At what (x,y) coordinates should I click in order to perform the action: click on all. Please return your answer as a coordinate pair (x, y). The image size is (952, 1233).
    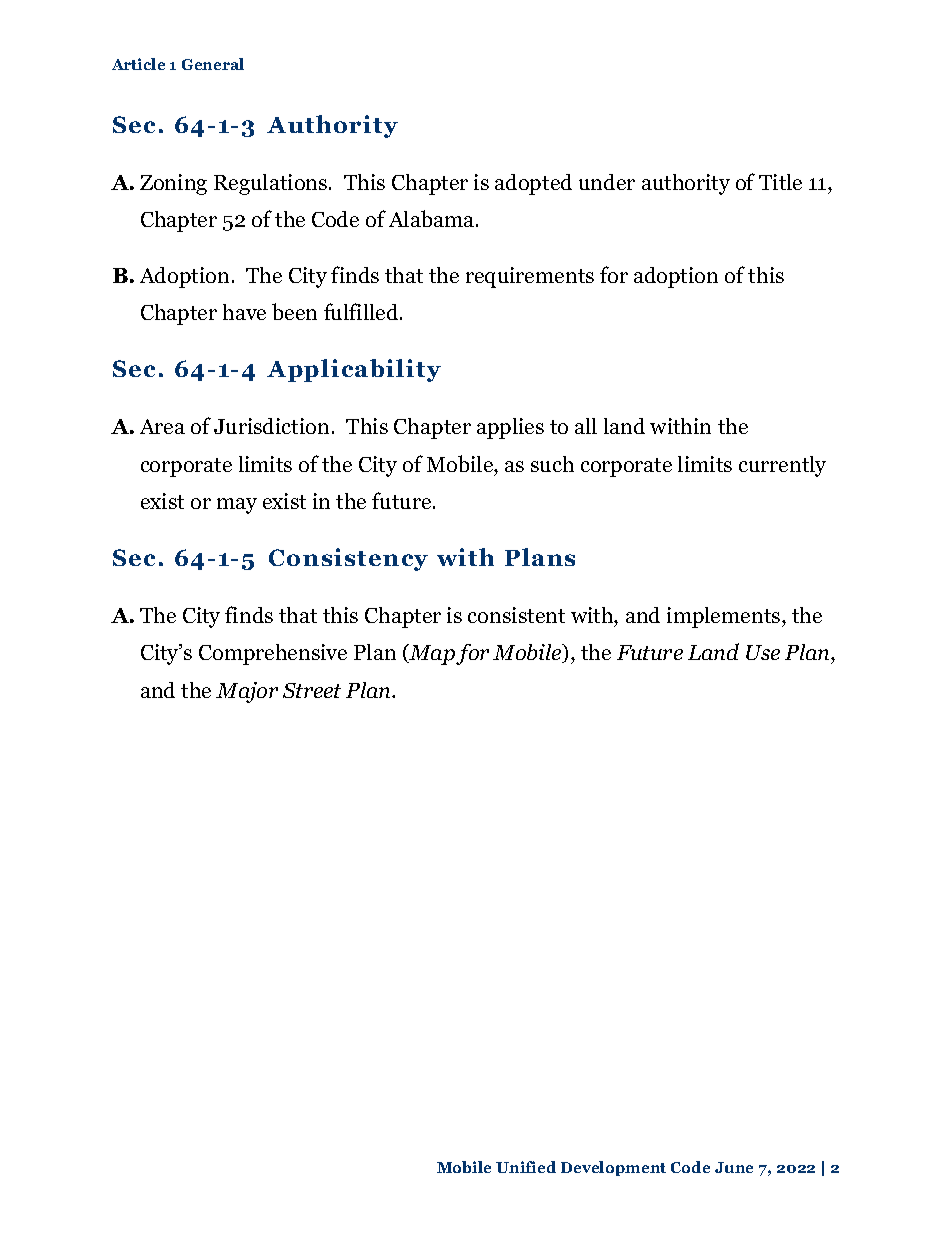
    Looking at the image, I should click on (586, 426).
